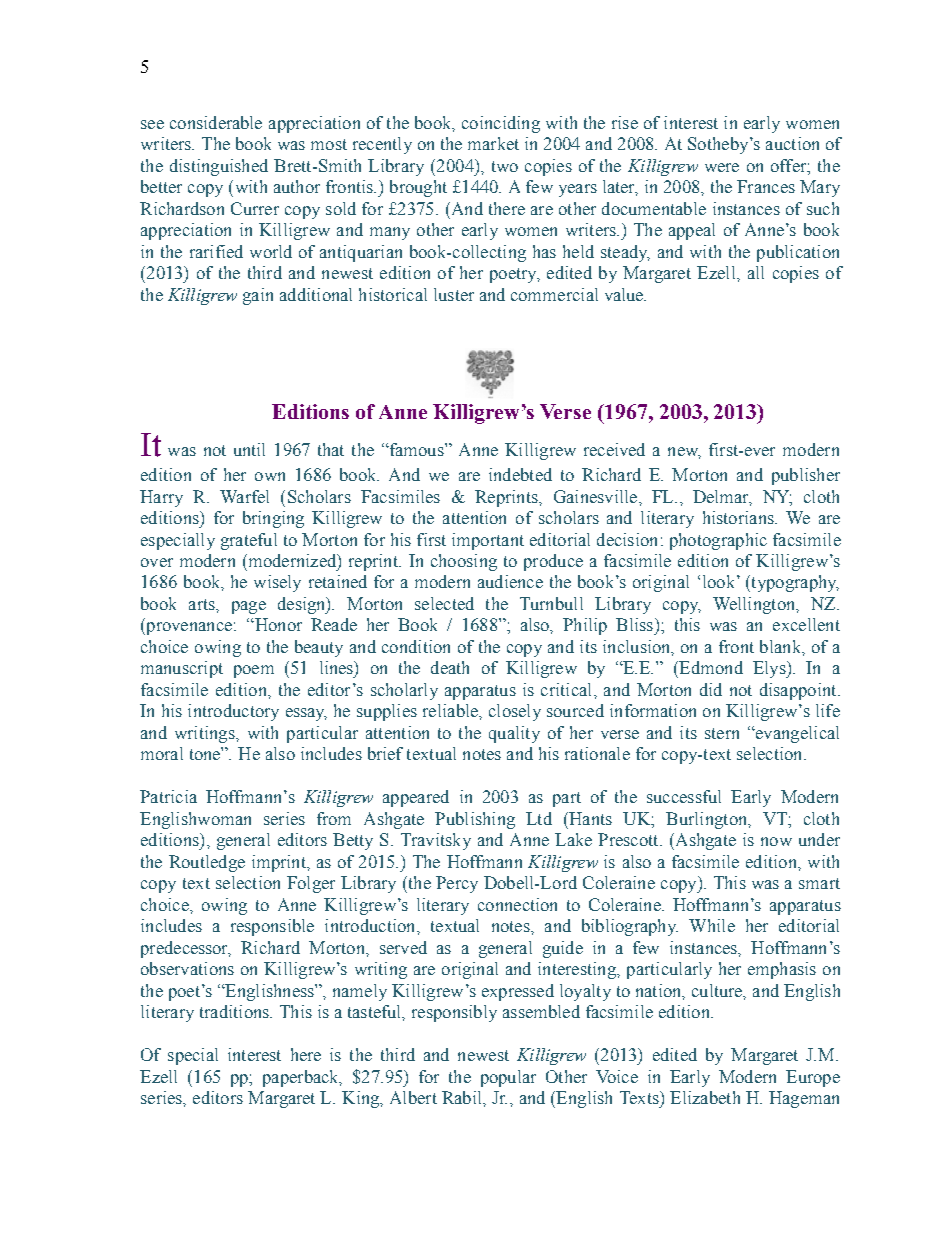 The image size is (952, 1233). Describe the element at coordinates (493, 143) in the screenshot. I see `market` at that location.
